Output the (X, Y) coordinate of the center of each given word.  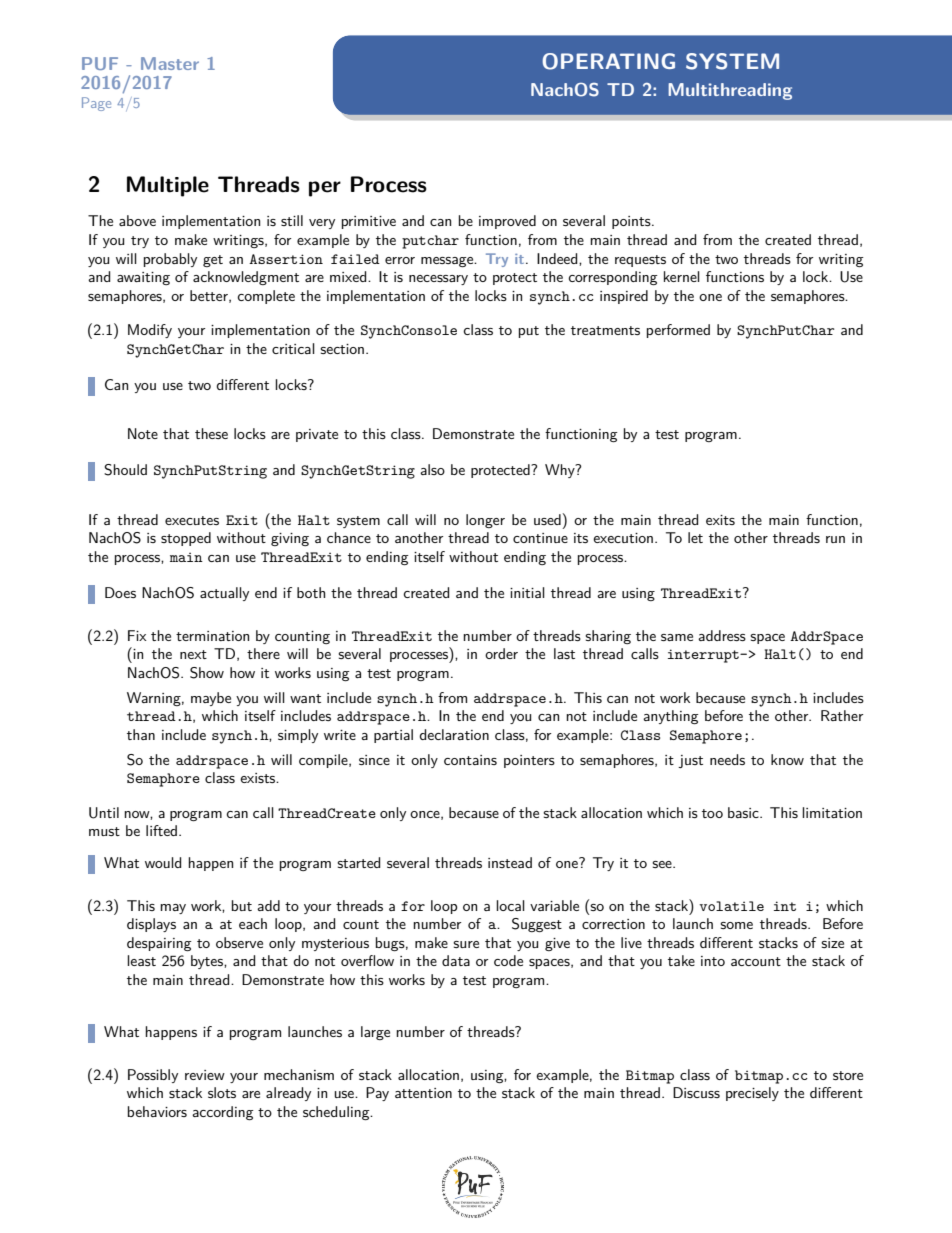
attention (423, 1093)
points (632, 222)
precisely (752, 1094)
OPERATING (608, 61)
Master (170, 63)
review (205, 1075)
